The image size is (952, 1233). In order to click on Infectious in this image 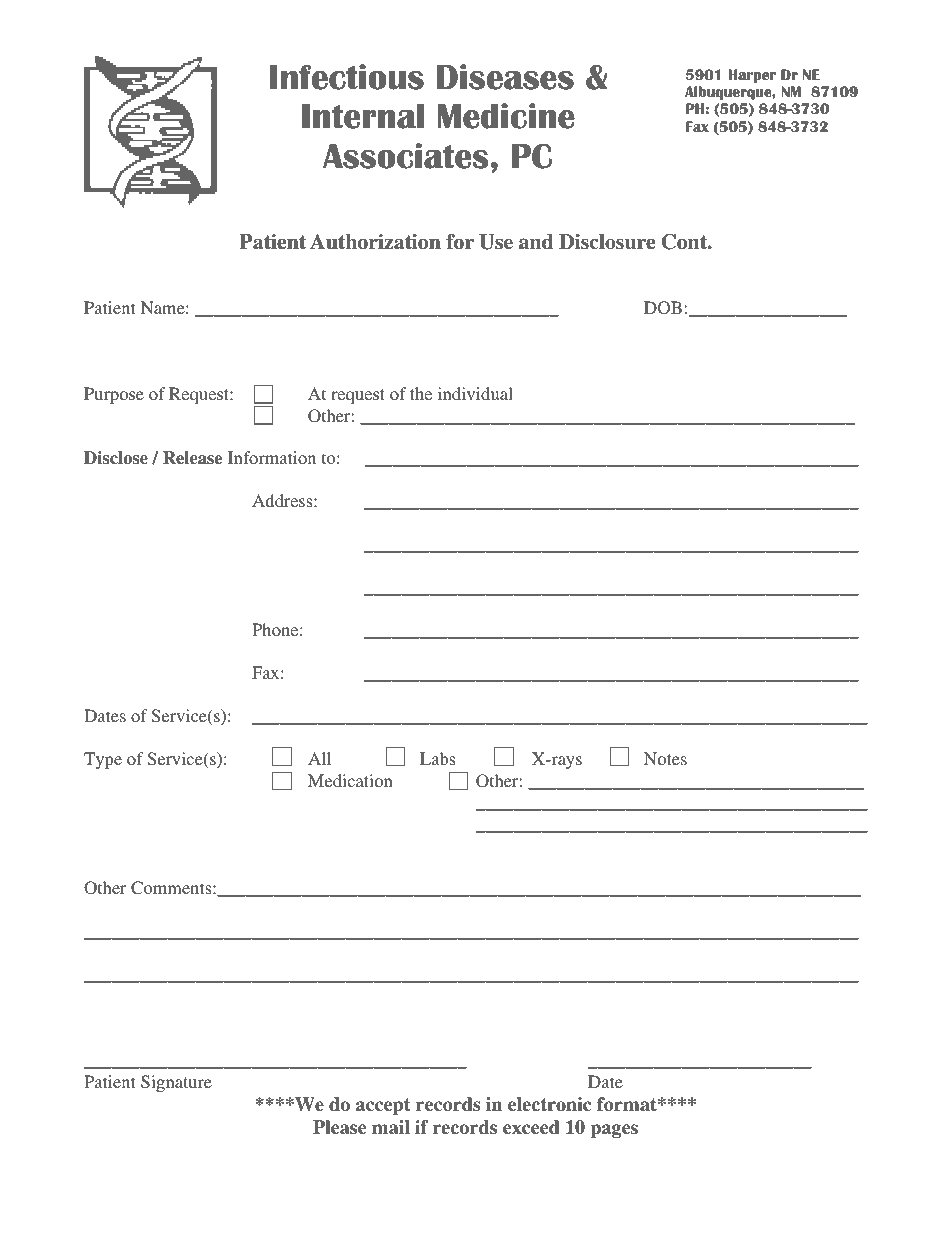, I will do `click(347, 77)`.
